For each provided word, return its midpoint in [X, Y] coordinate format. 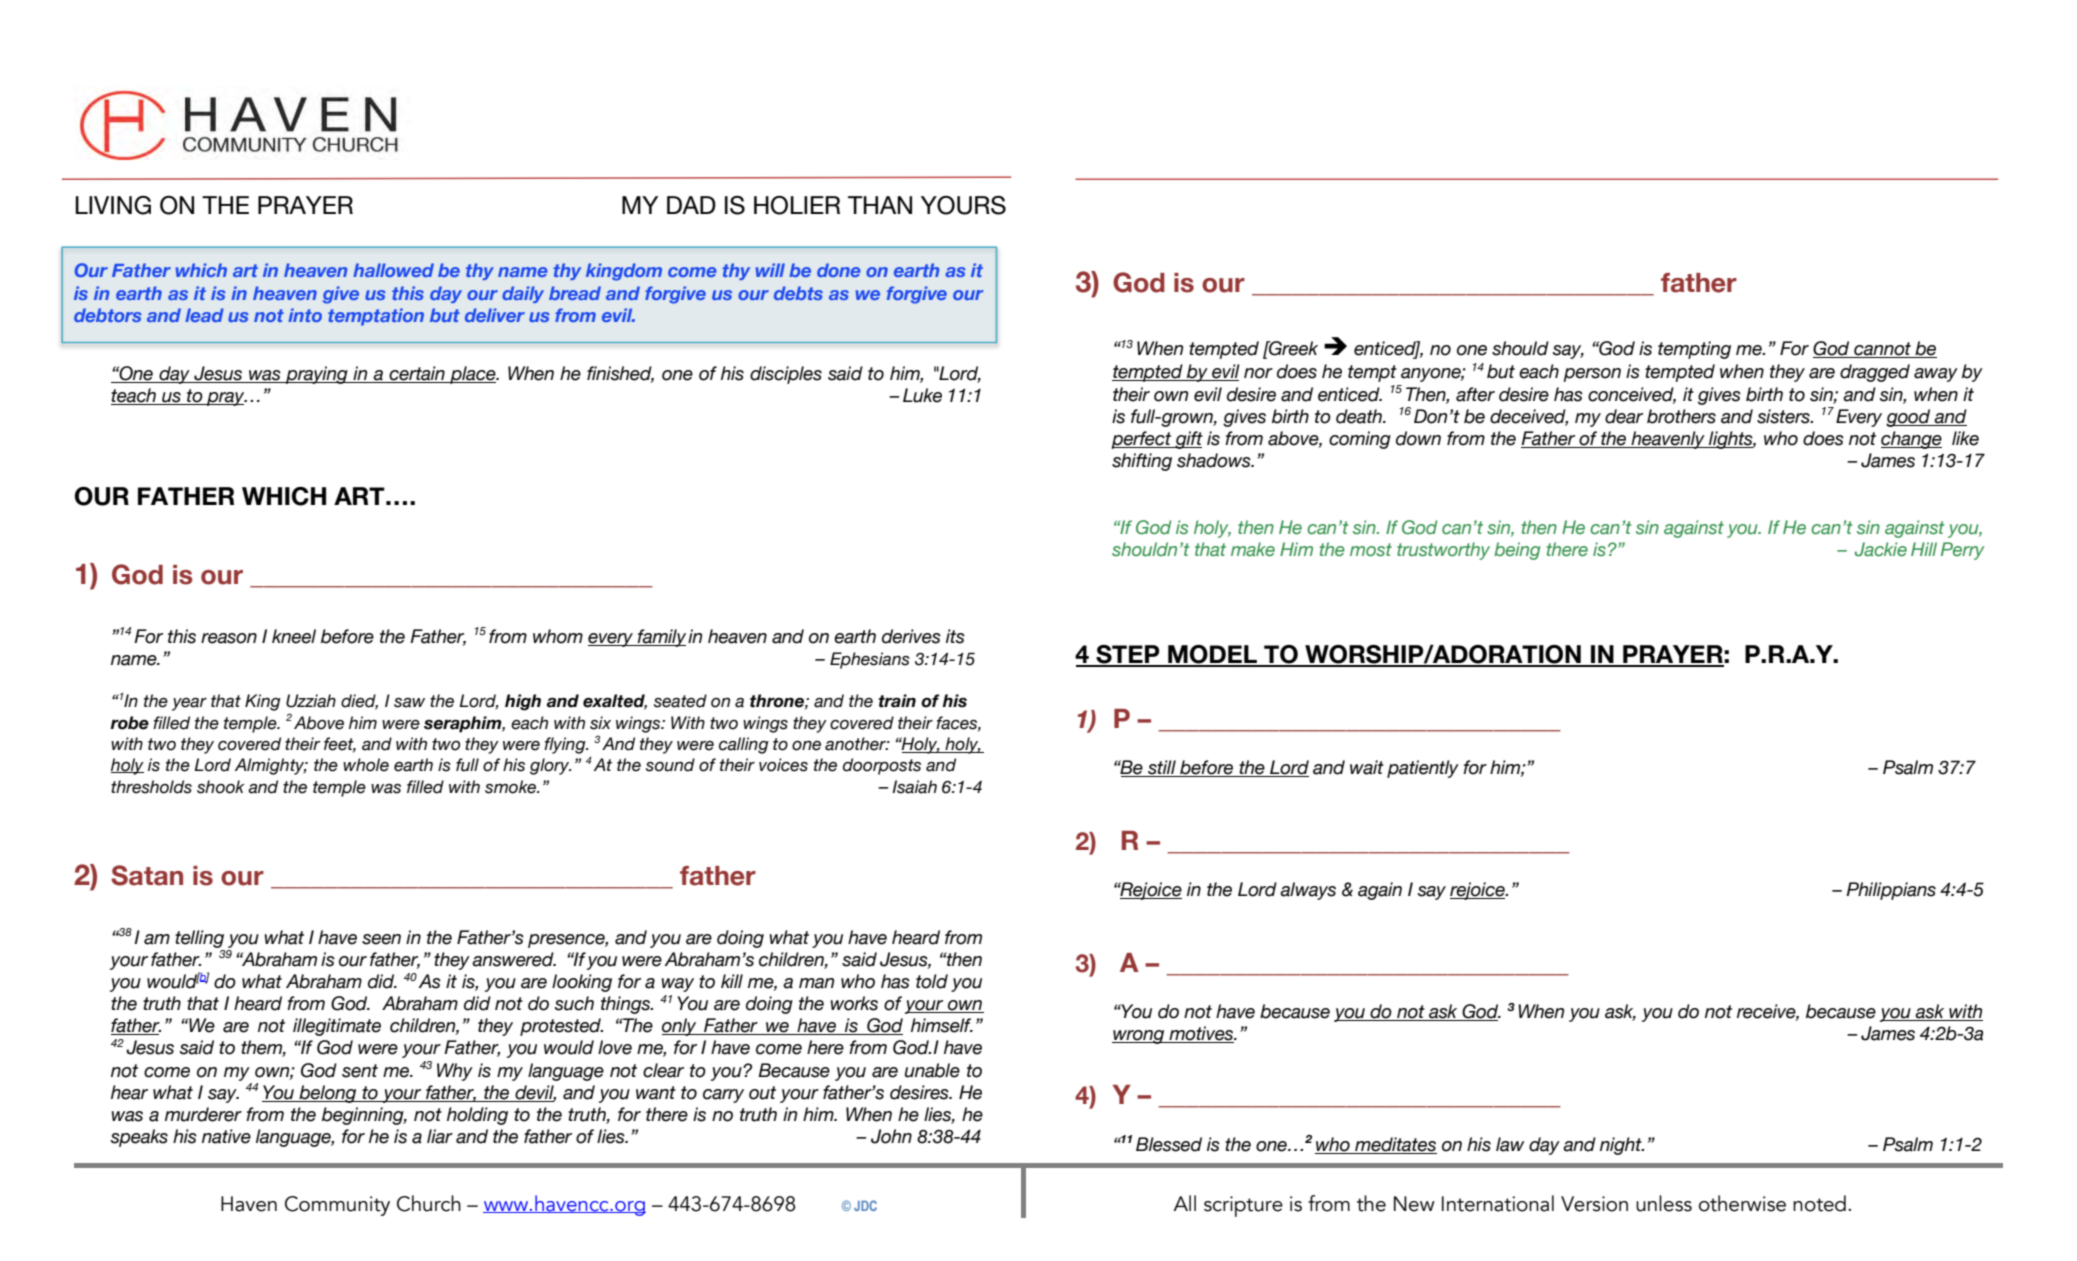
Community [337, 1206]
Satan [147, 875]
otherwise [1742, 1203]
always [1308, 891]
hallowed [393, 270]
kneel [294, 636]
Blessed [1169, 1144]
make [1253, 549]
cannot [1883, 350]
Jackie [1881, 549]
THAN [880, 205]
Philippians [1891, 891]
